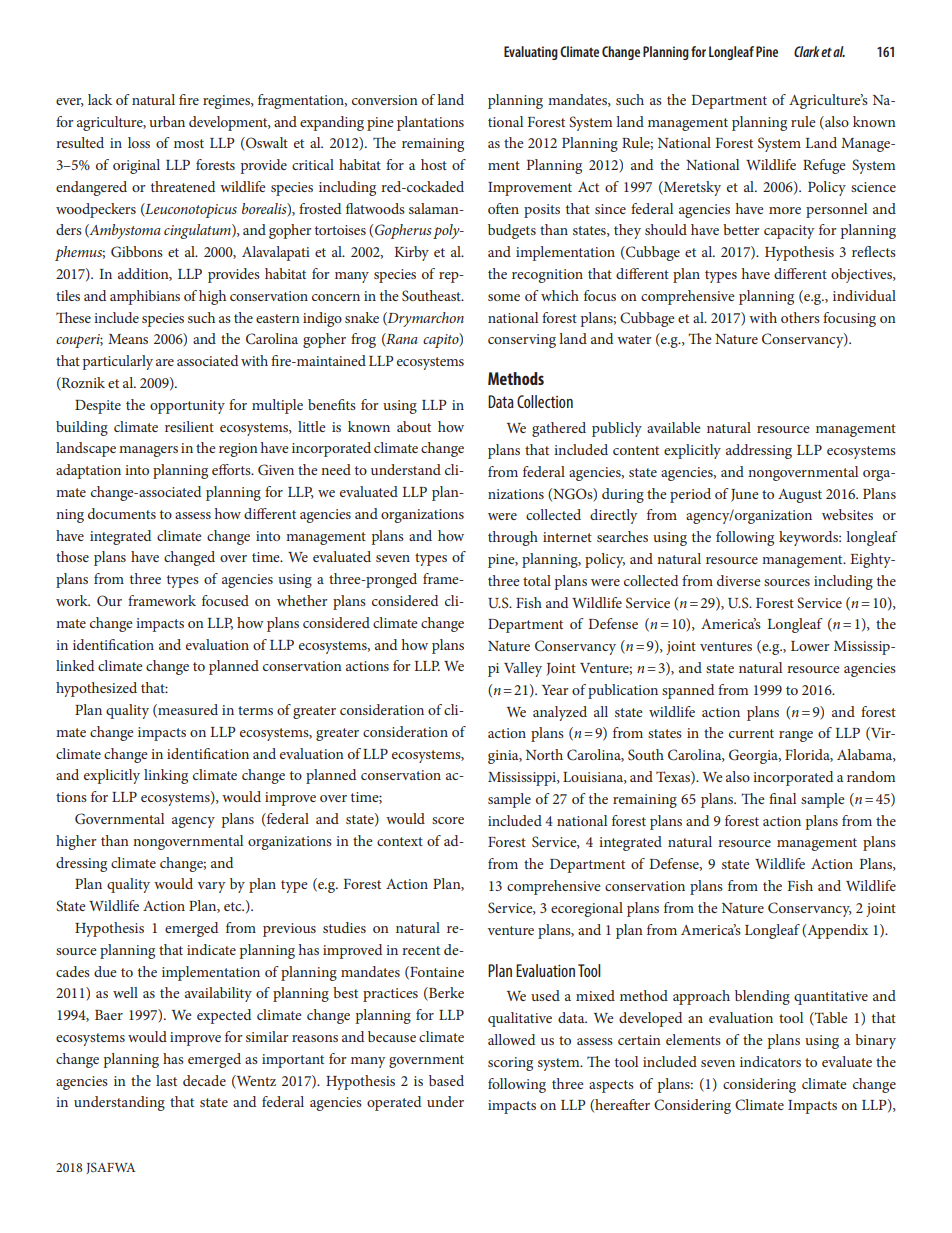 This page has height=1233, width=952. What do you see at coordinates (167, 121) in the page?
I see `urban` at bounding box center [167, 121].
